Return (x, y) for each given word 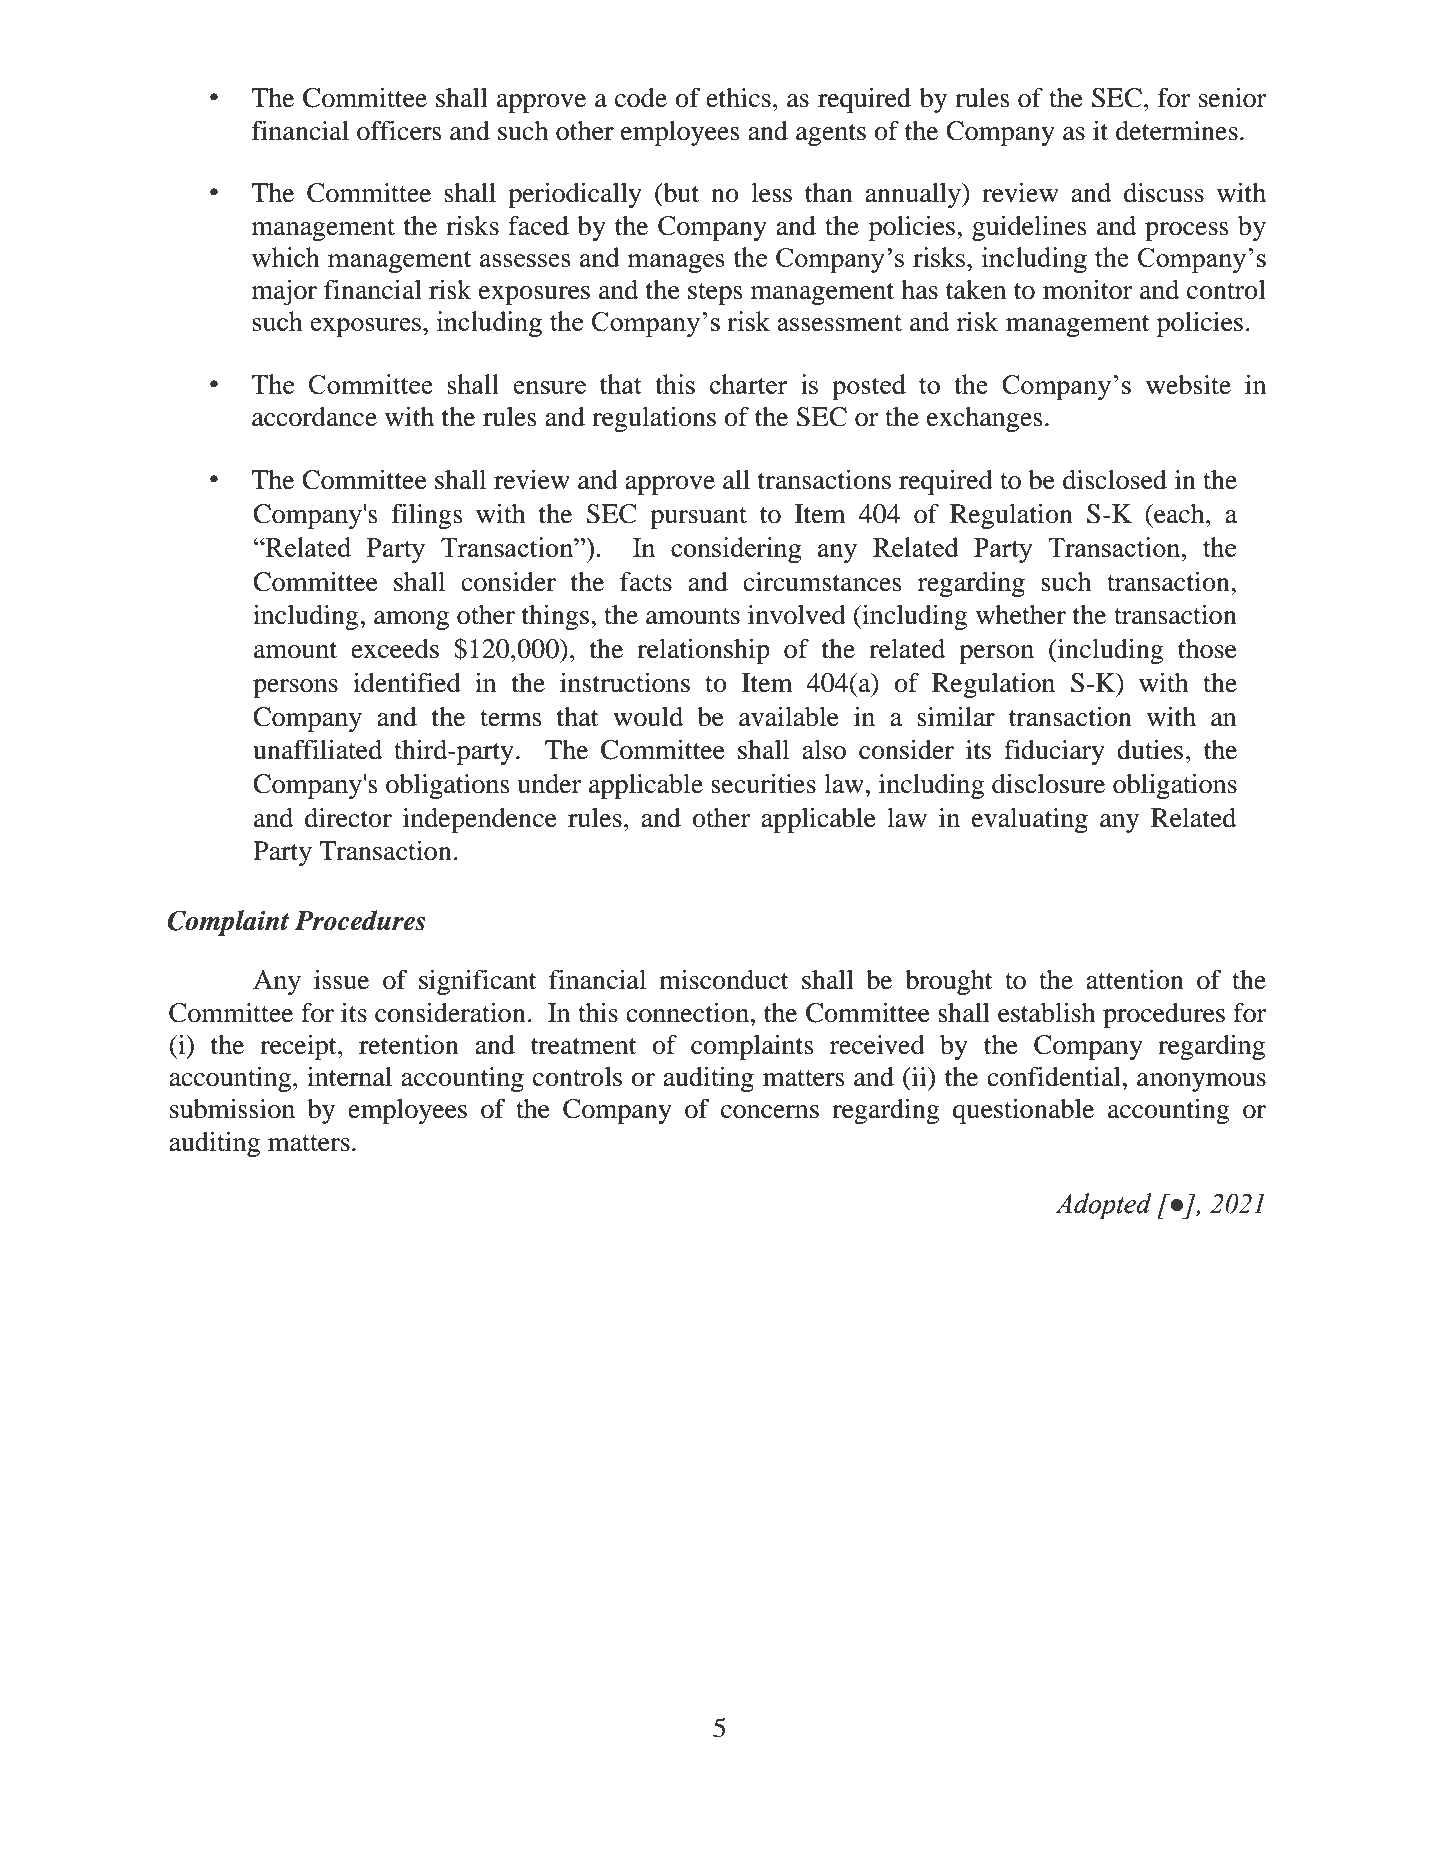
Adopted (1103, 1206)
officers (399, 130)
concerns (770, 1112)
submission (232, 1109)
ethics (738, 98)
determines (1177, 131)
